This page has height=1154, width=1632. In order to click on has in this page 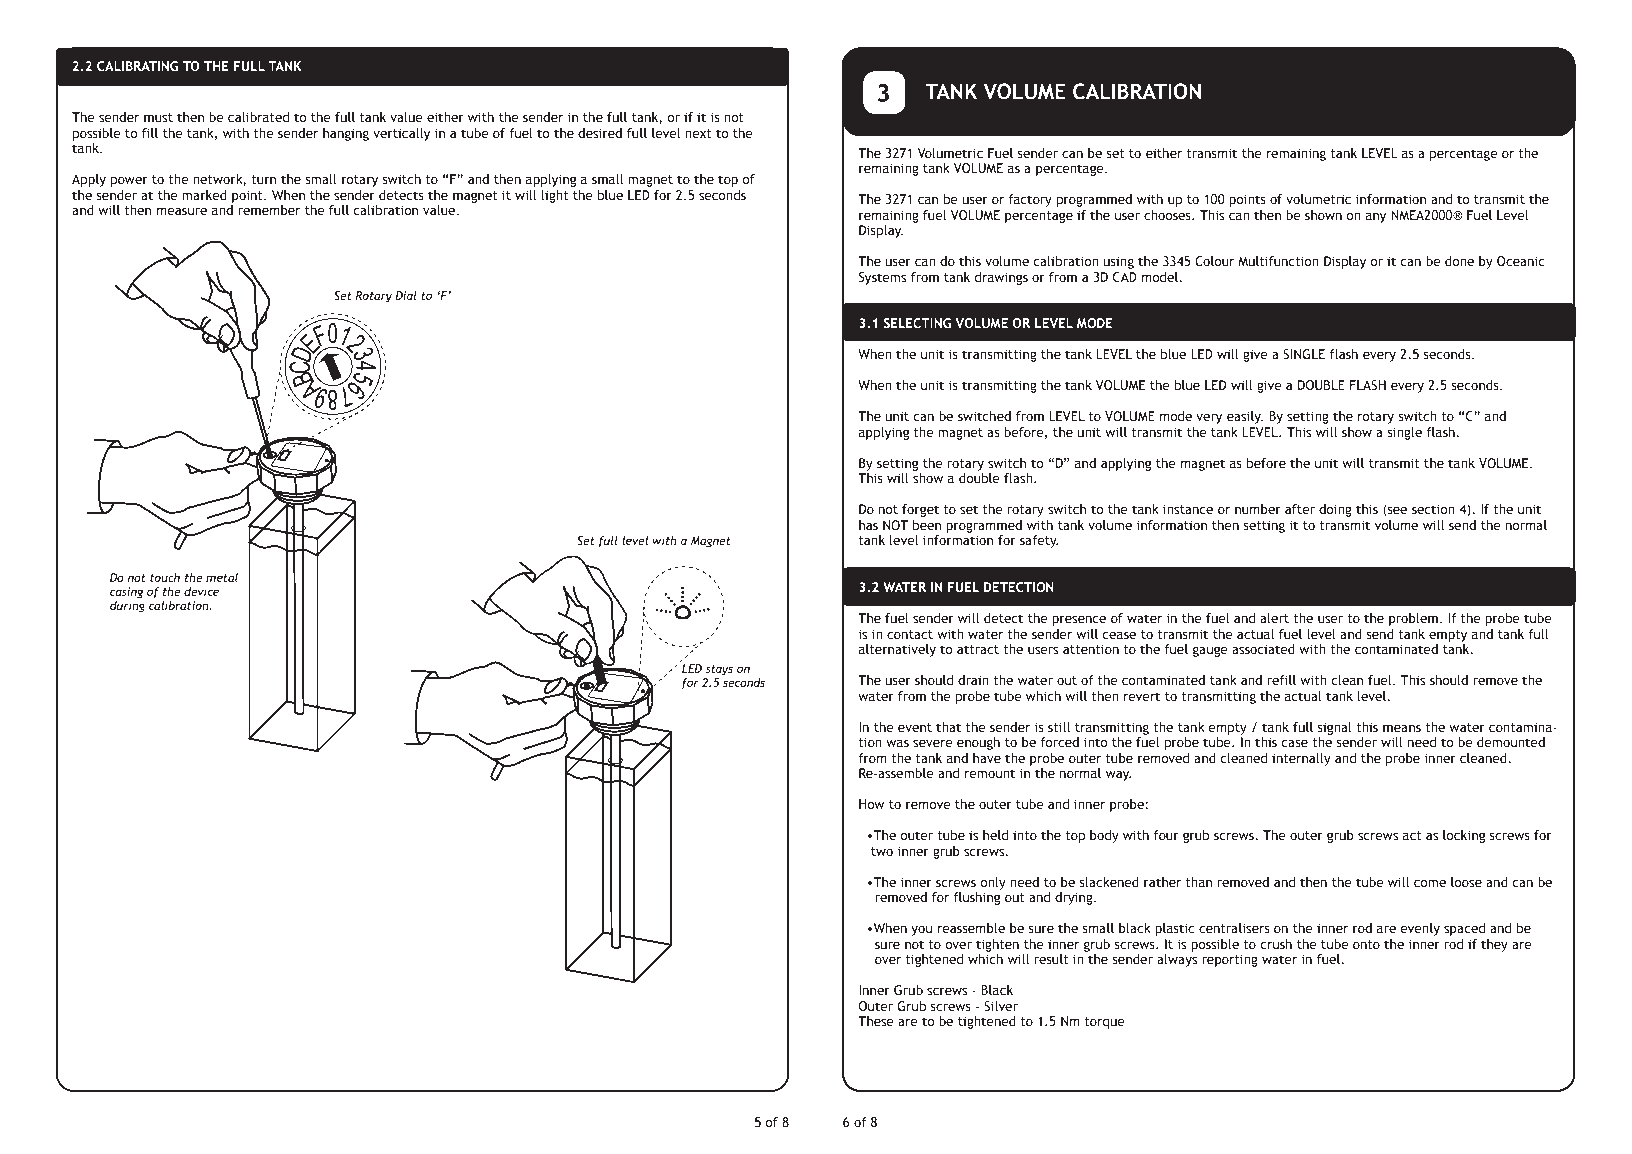, I will do `click(868, 525)`.
